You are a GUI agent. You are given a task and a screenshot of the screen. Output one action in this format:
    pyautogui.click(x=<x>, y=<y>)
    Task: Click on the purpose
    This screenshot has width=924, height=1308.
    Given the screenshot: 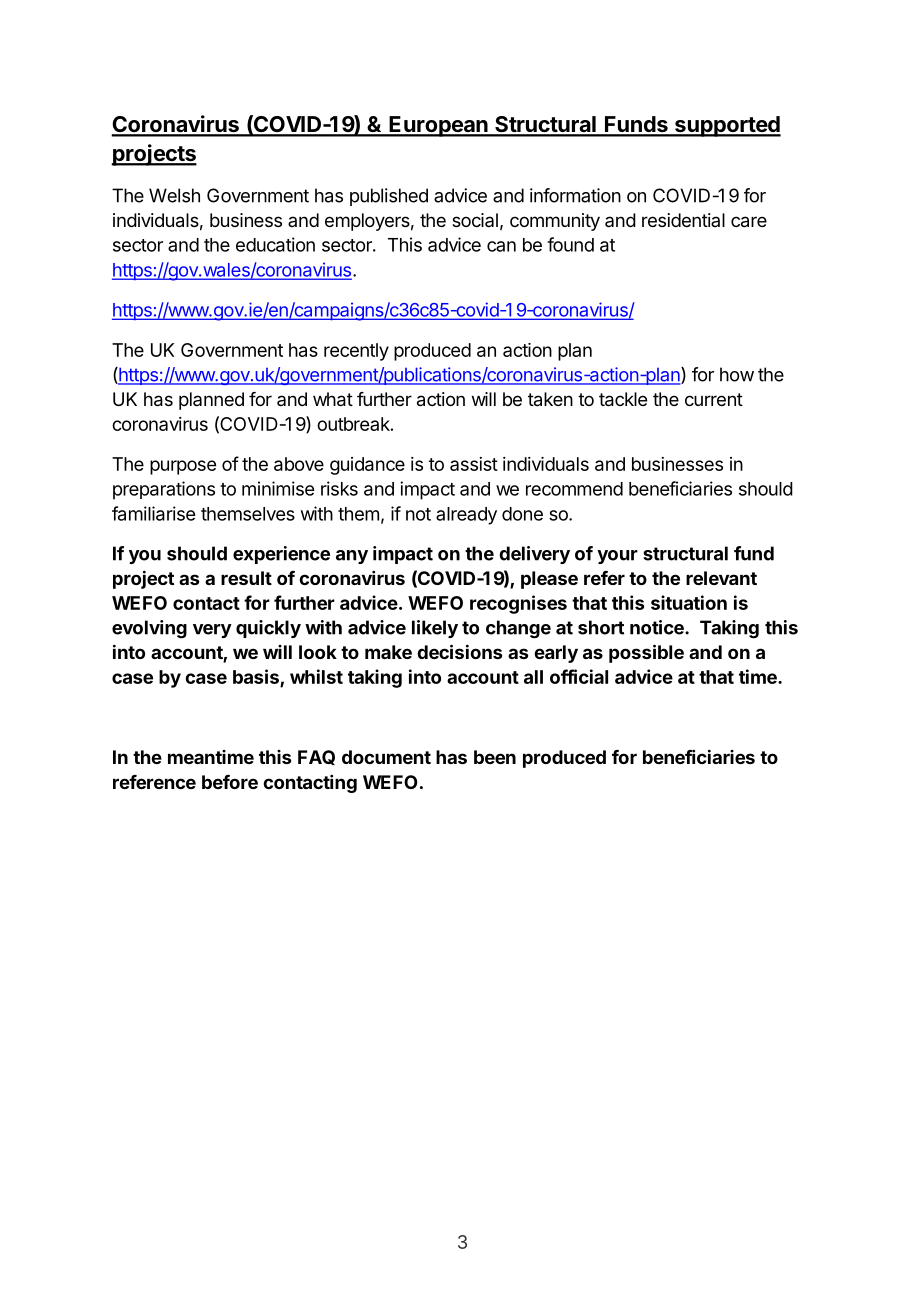 What is the action you would take?
    pyautogui.click(x=183, y=467)
